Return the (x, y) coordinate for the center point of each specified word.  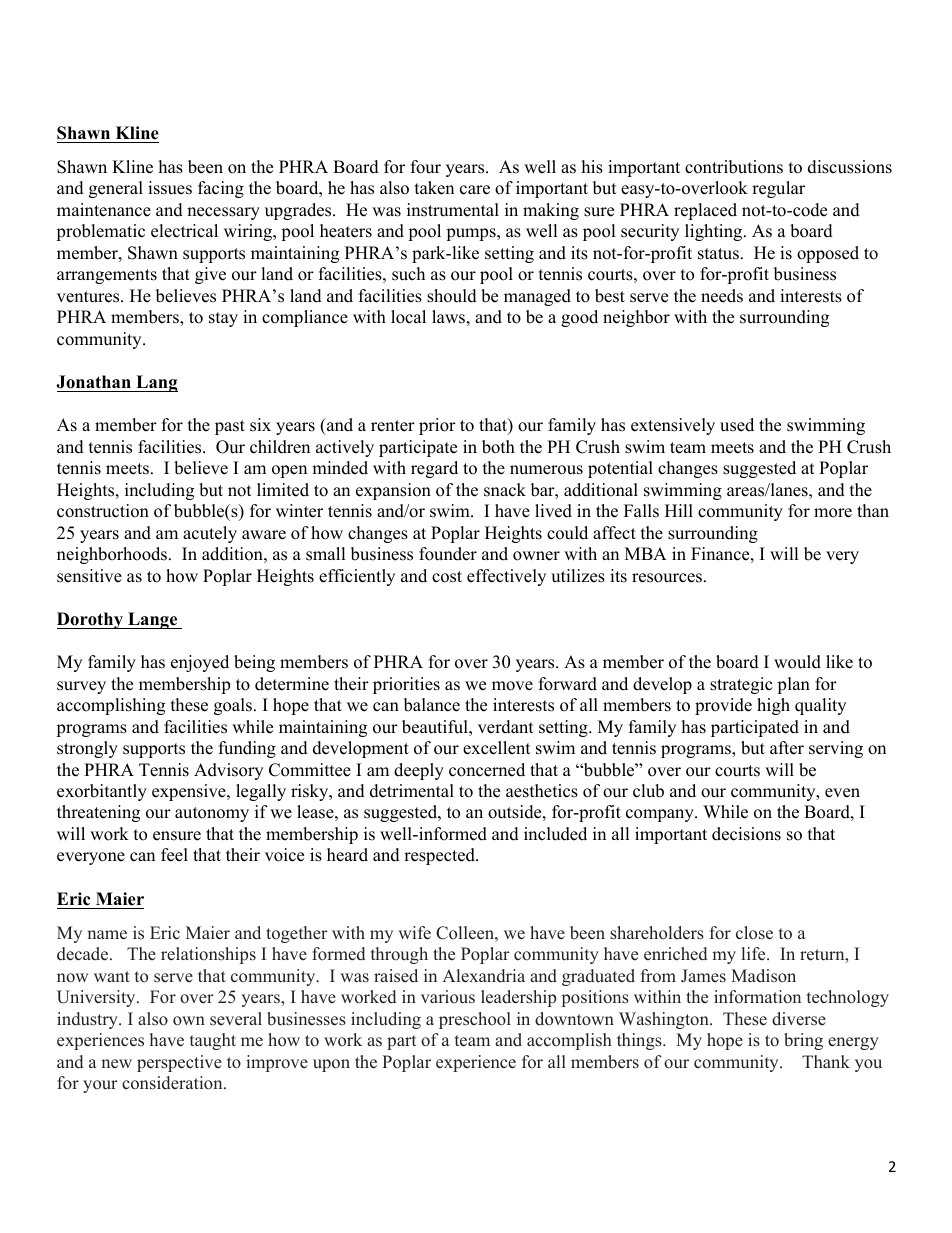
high (773, 706)
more (833, 513)
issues (170, 188)
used (737, 425)
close (754, 933)
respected (440, 856)
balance (432, 705)
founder (448, 554)
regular (778, 189)
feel (174, 855)
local (408, 317)
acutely (210, 534)
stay (223, 319)
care (475, 190)
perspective (179, 1063)
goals (233, 706)
